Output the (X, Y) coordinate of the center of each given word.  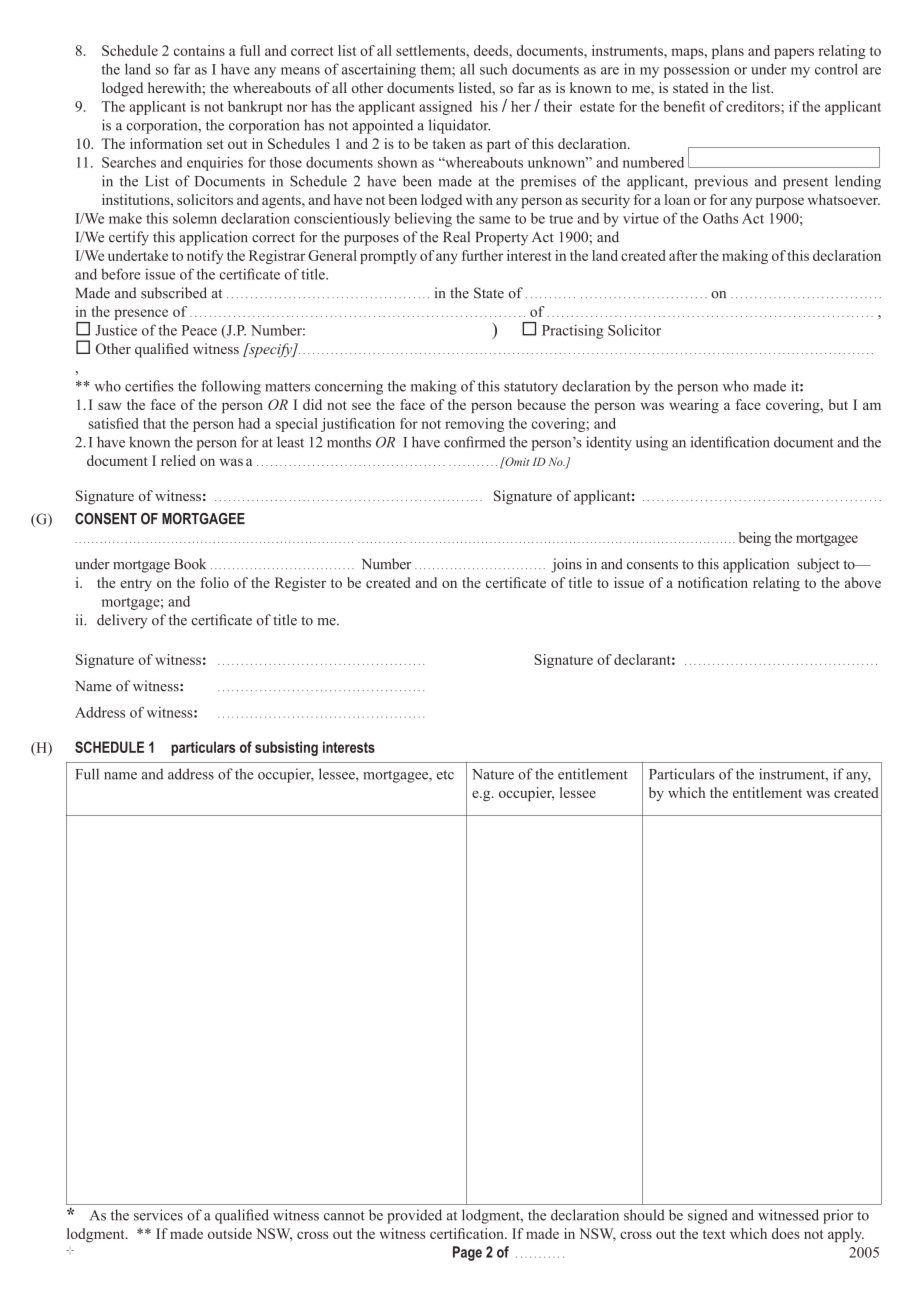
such (494, 69)
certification (468, 1233)
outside (230, 1233)
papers (794, 53)
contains (199, 50)
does (786, 1233)
